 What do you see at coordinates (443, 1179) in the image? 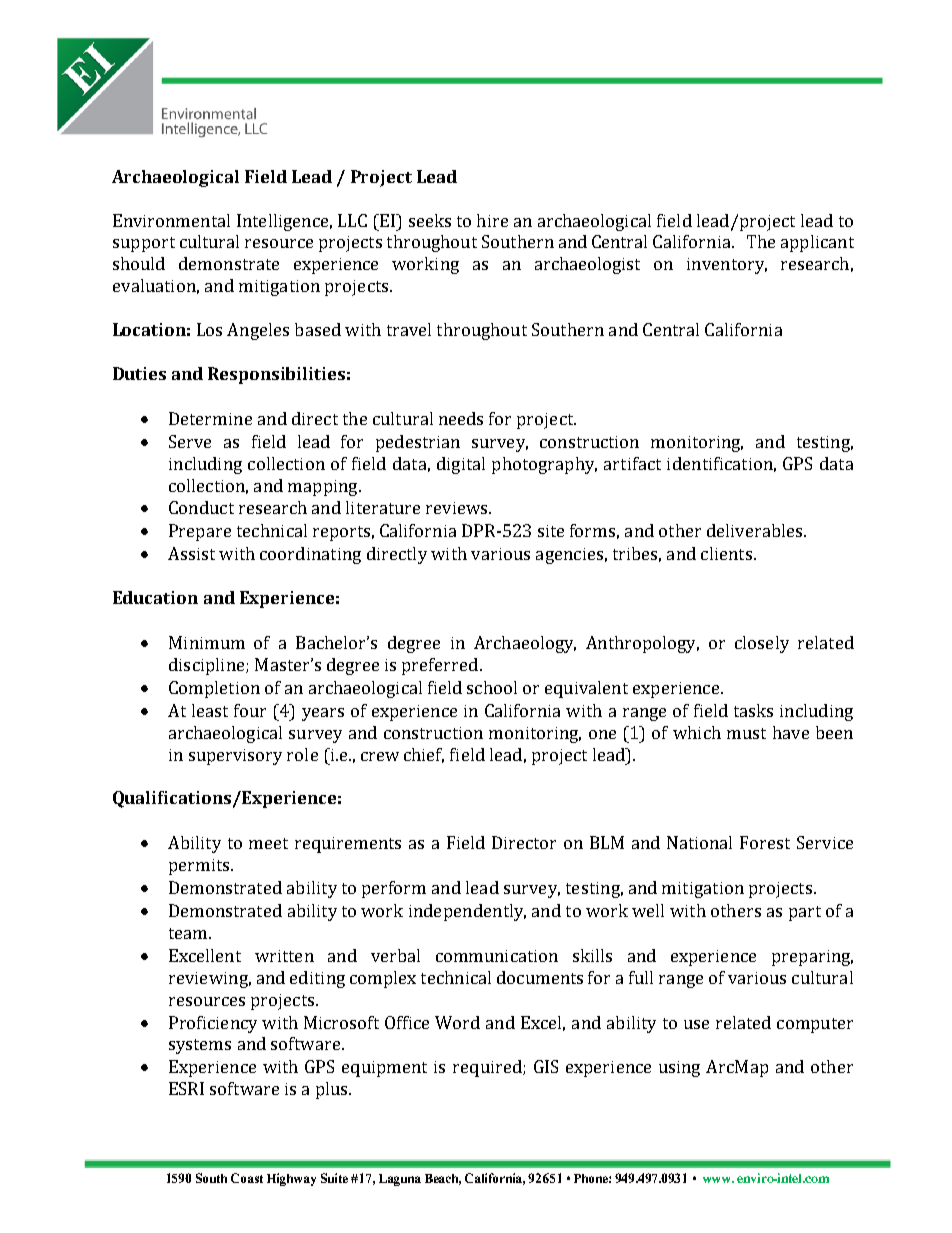
I see `Beach` at bounding box center [443, 1179].
